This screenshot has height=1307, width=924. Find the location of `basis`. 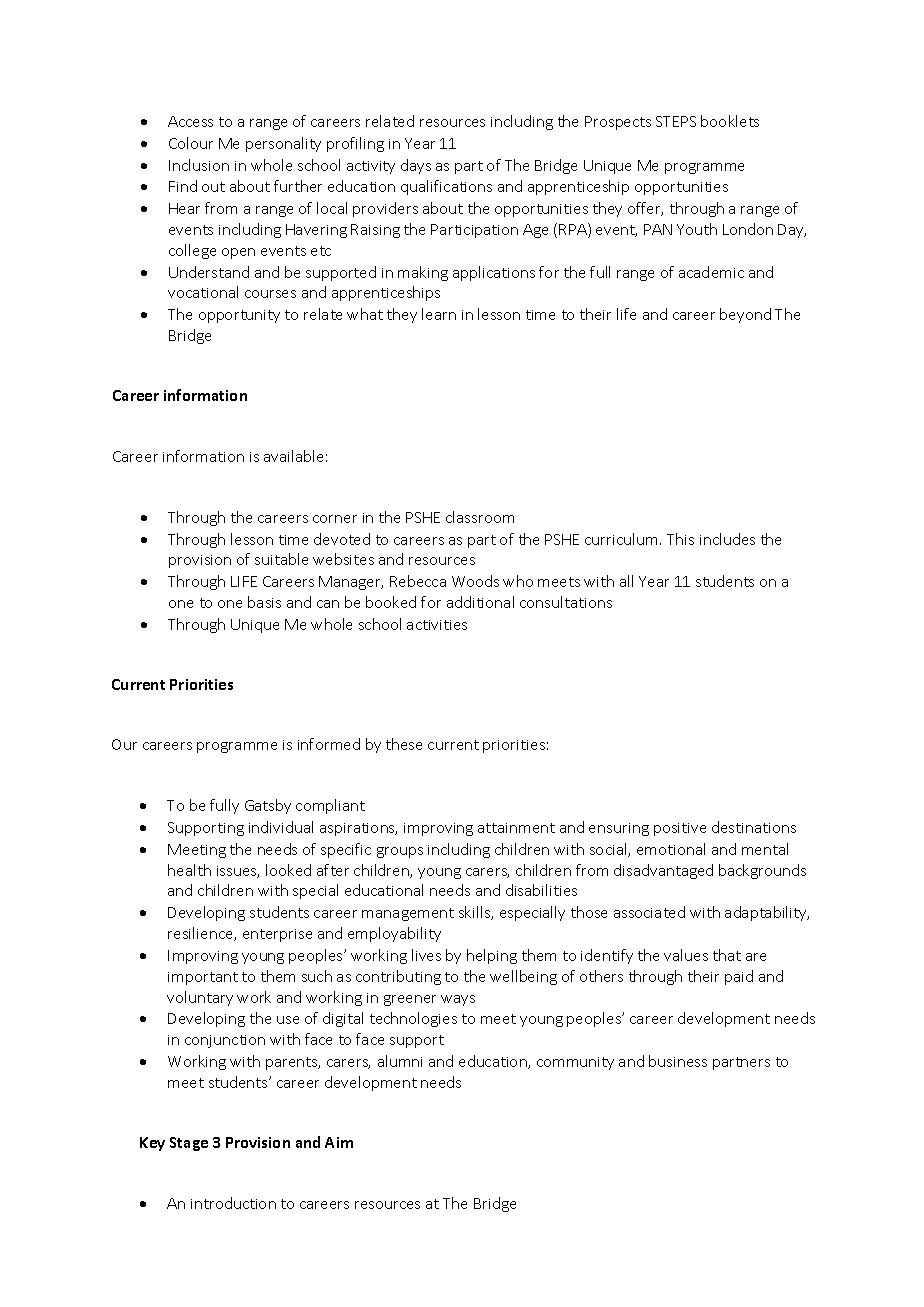

basis is located at coordinates (264, 602).
